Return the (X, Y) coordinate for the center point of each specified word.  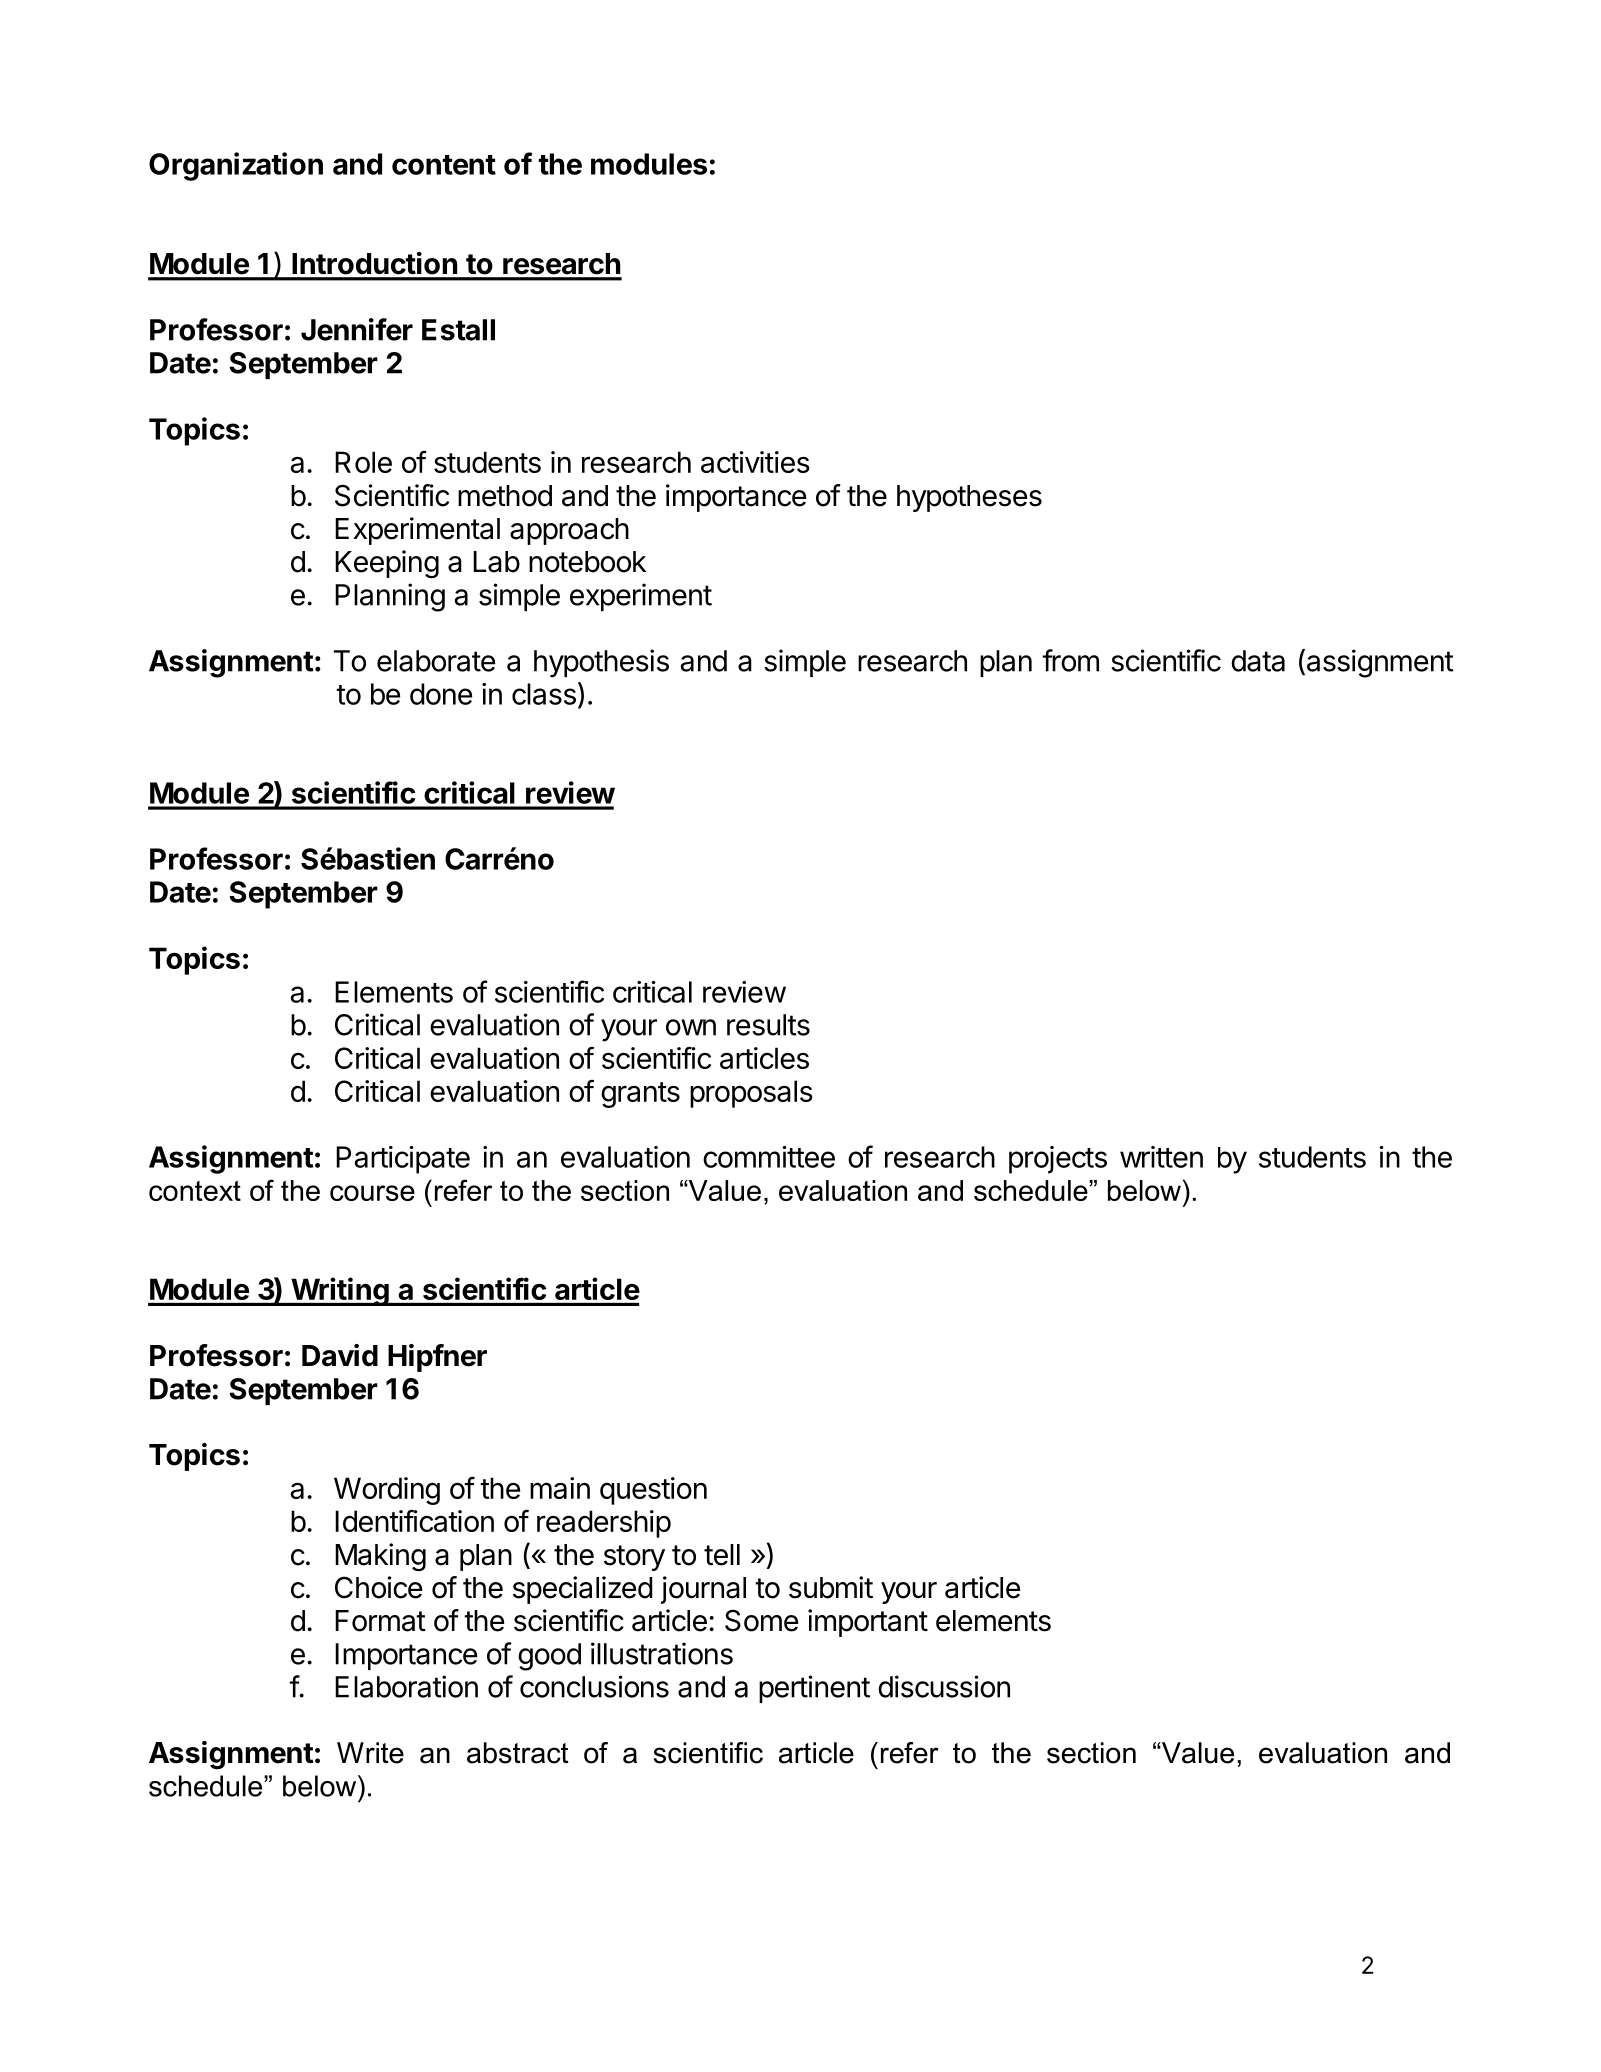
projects (1058, 1160)
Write (370, 1753)
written (1161, 1157)
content (444, 165)
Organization (236, 166)
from (1070, 660)
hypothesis (601, 663)
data (1258, 661)
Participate (403, 1160)
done (441, 694)
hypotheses (969, 498)
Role (363, 462)
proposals (751, 1094)
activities (755, 462)
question (653, 1491)
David (340, 1355)
